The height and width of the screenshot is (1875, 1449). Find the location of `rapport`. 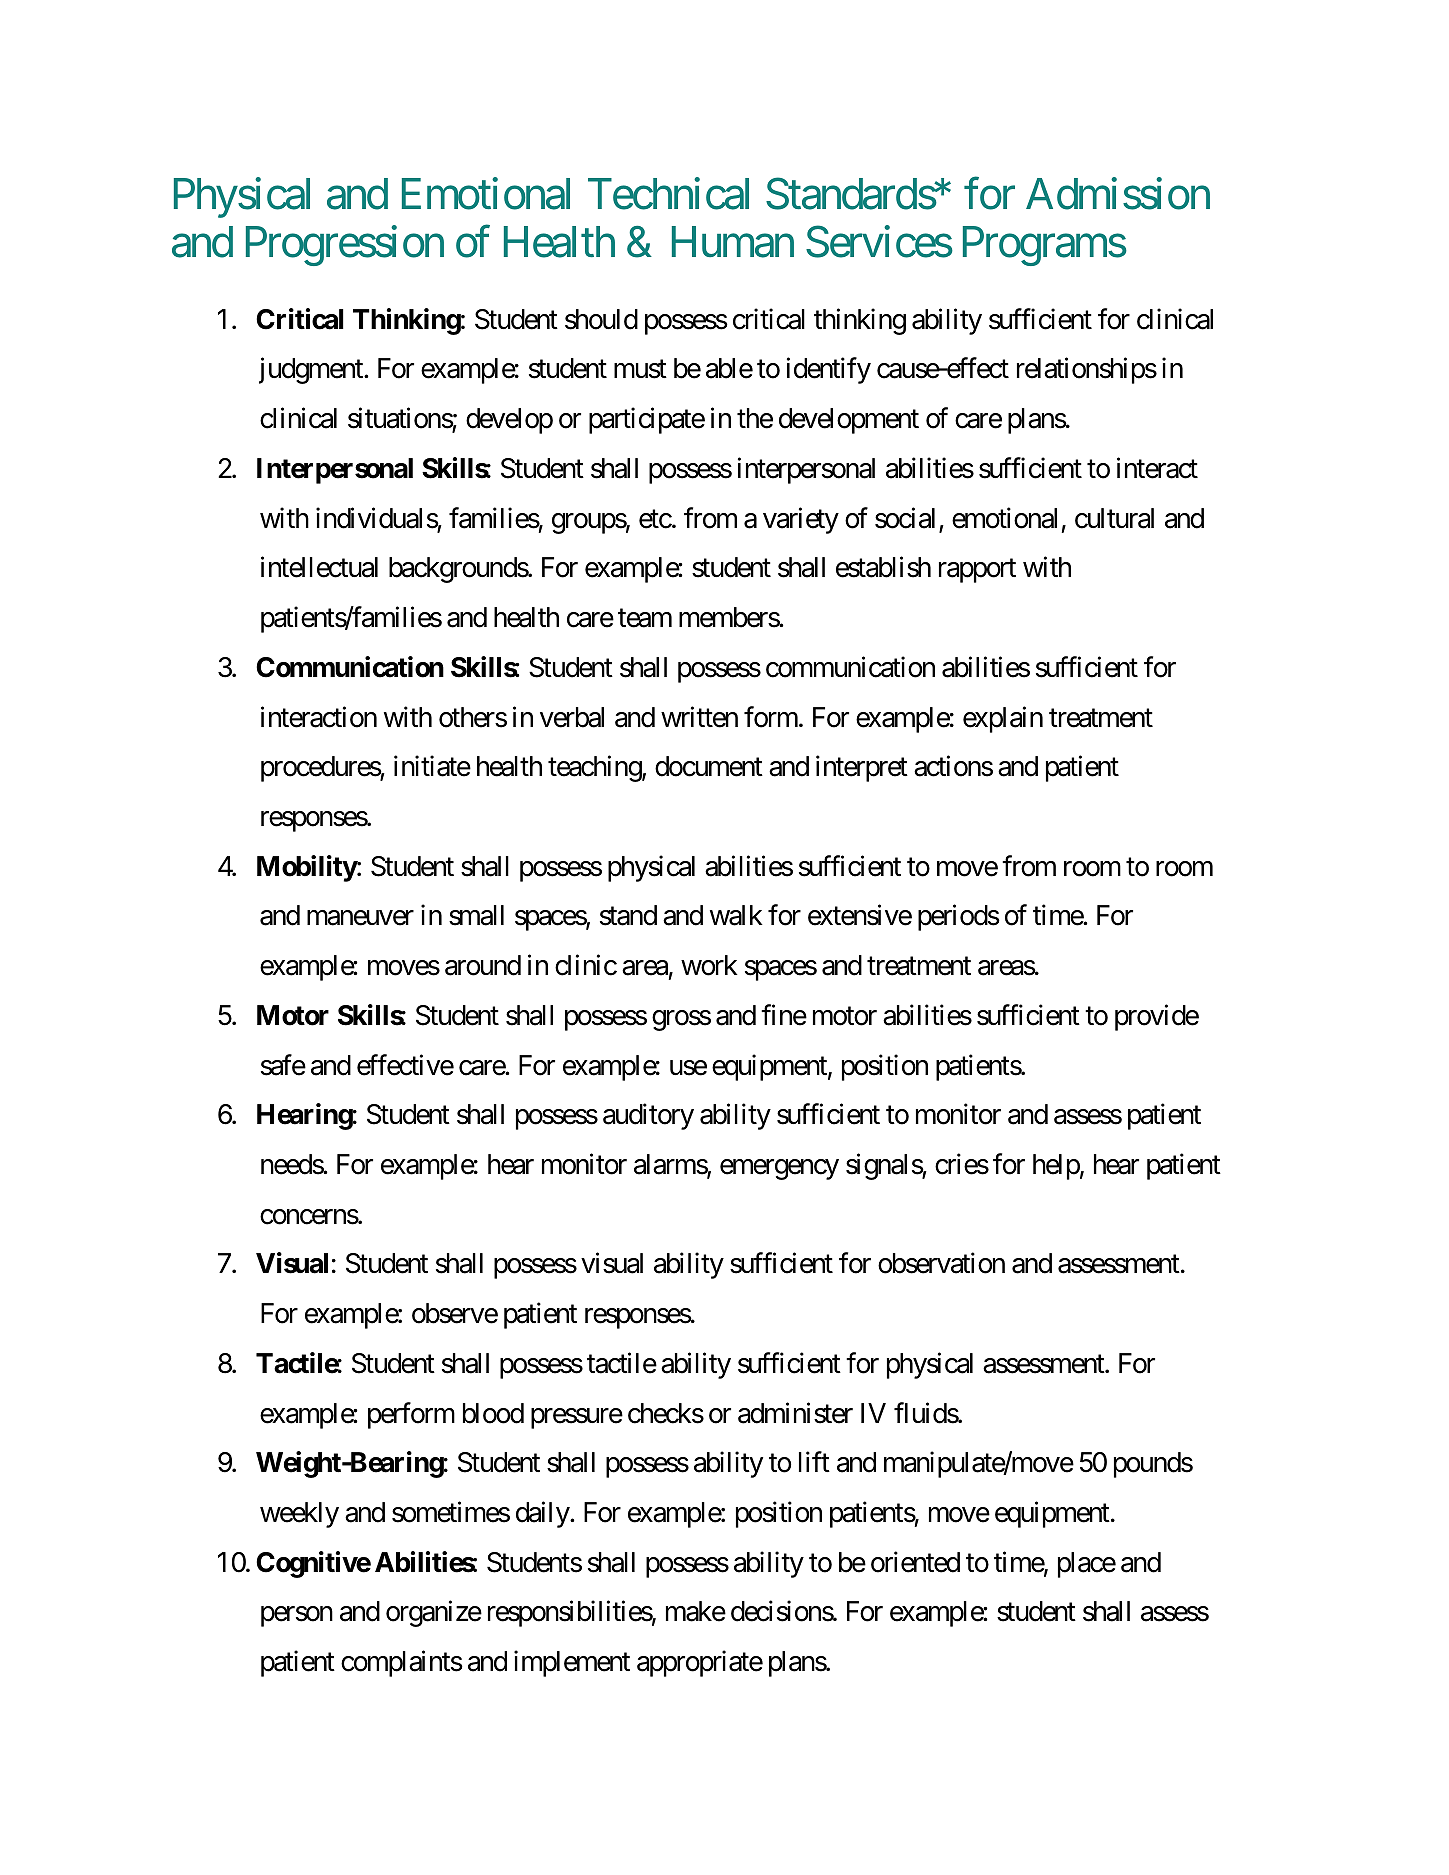

rapport is located at coordinates (977, 571).
